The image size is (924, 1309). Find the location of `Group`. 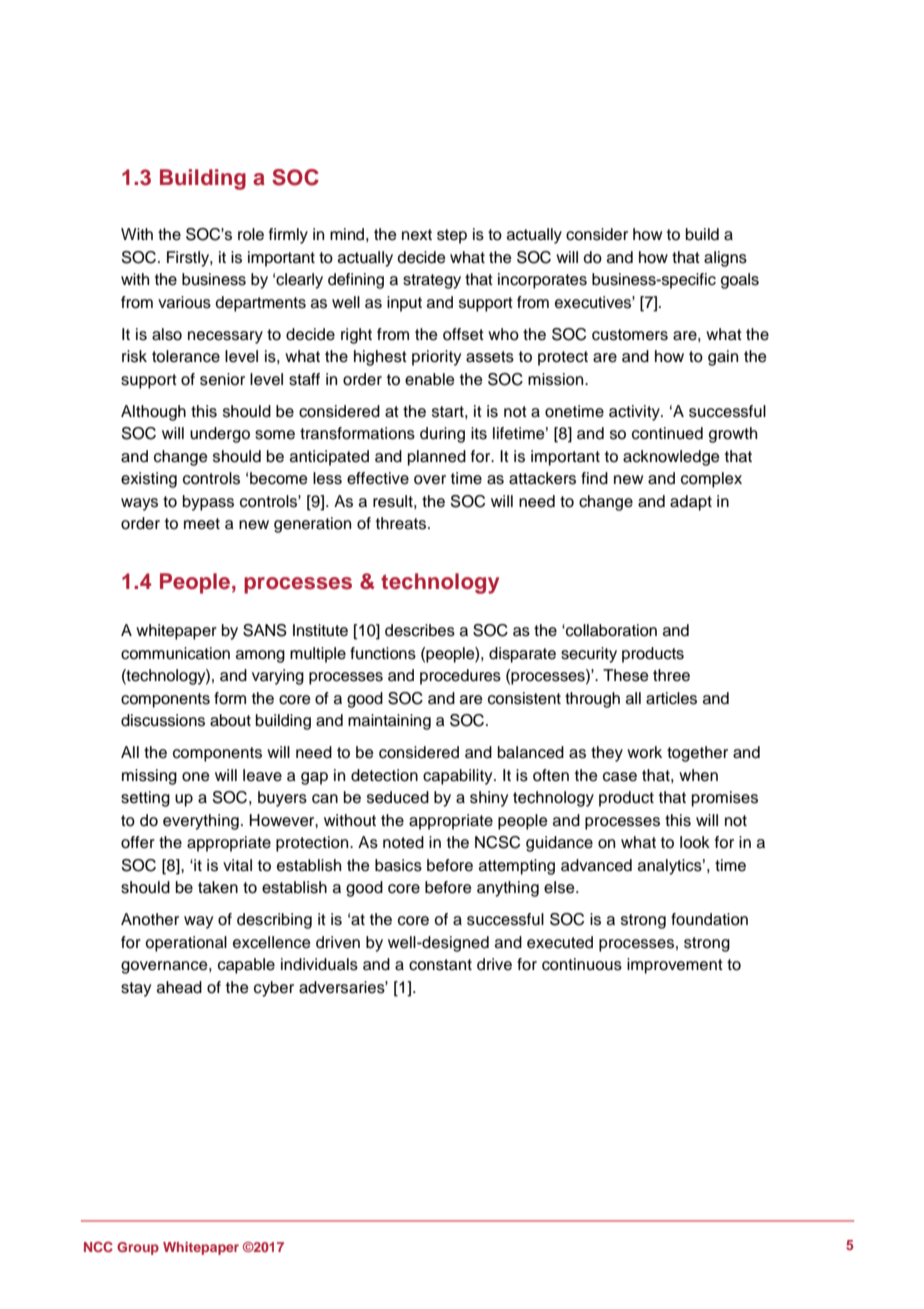

Group is located at coordinates (138, 1248).
